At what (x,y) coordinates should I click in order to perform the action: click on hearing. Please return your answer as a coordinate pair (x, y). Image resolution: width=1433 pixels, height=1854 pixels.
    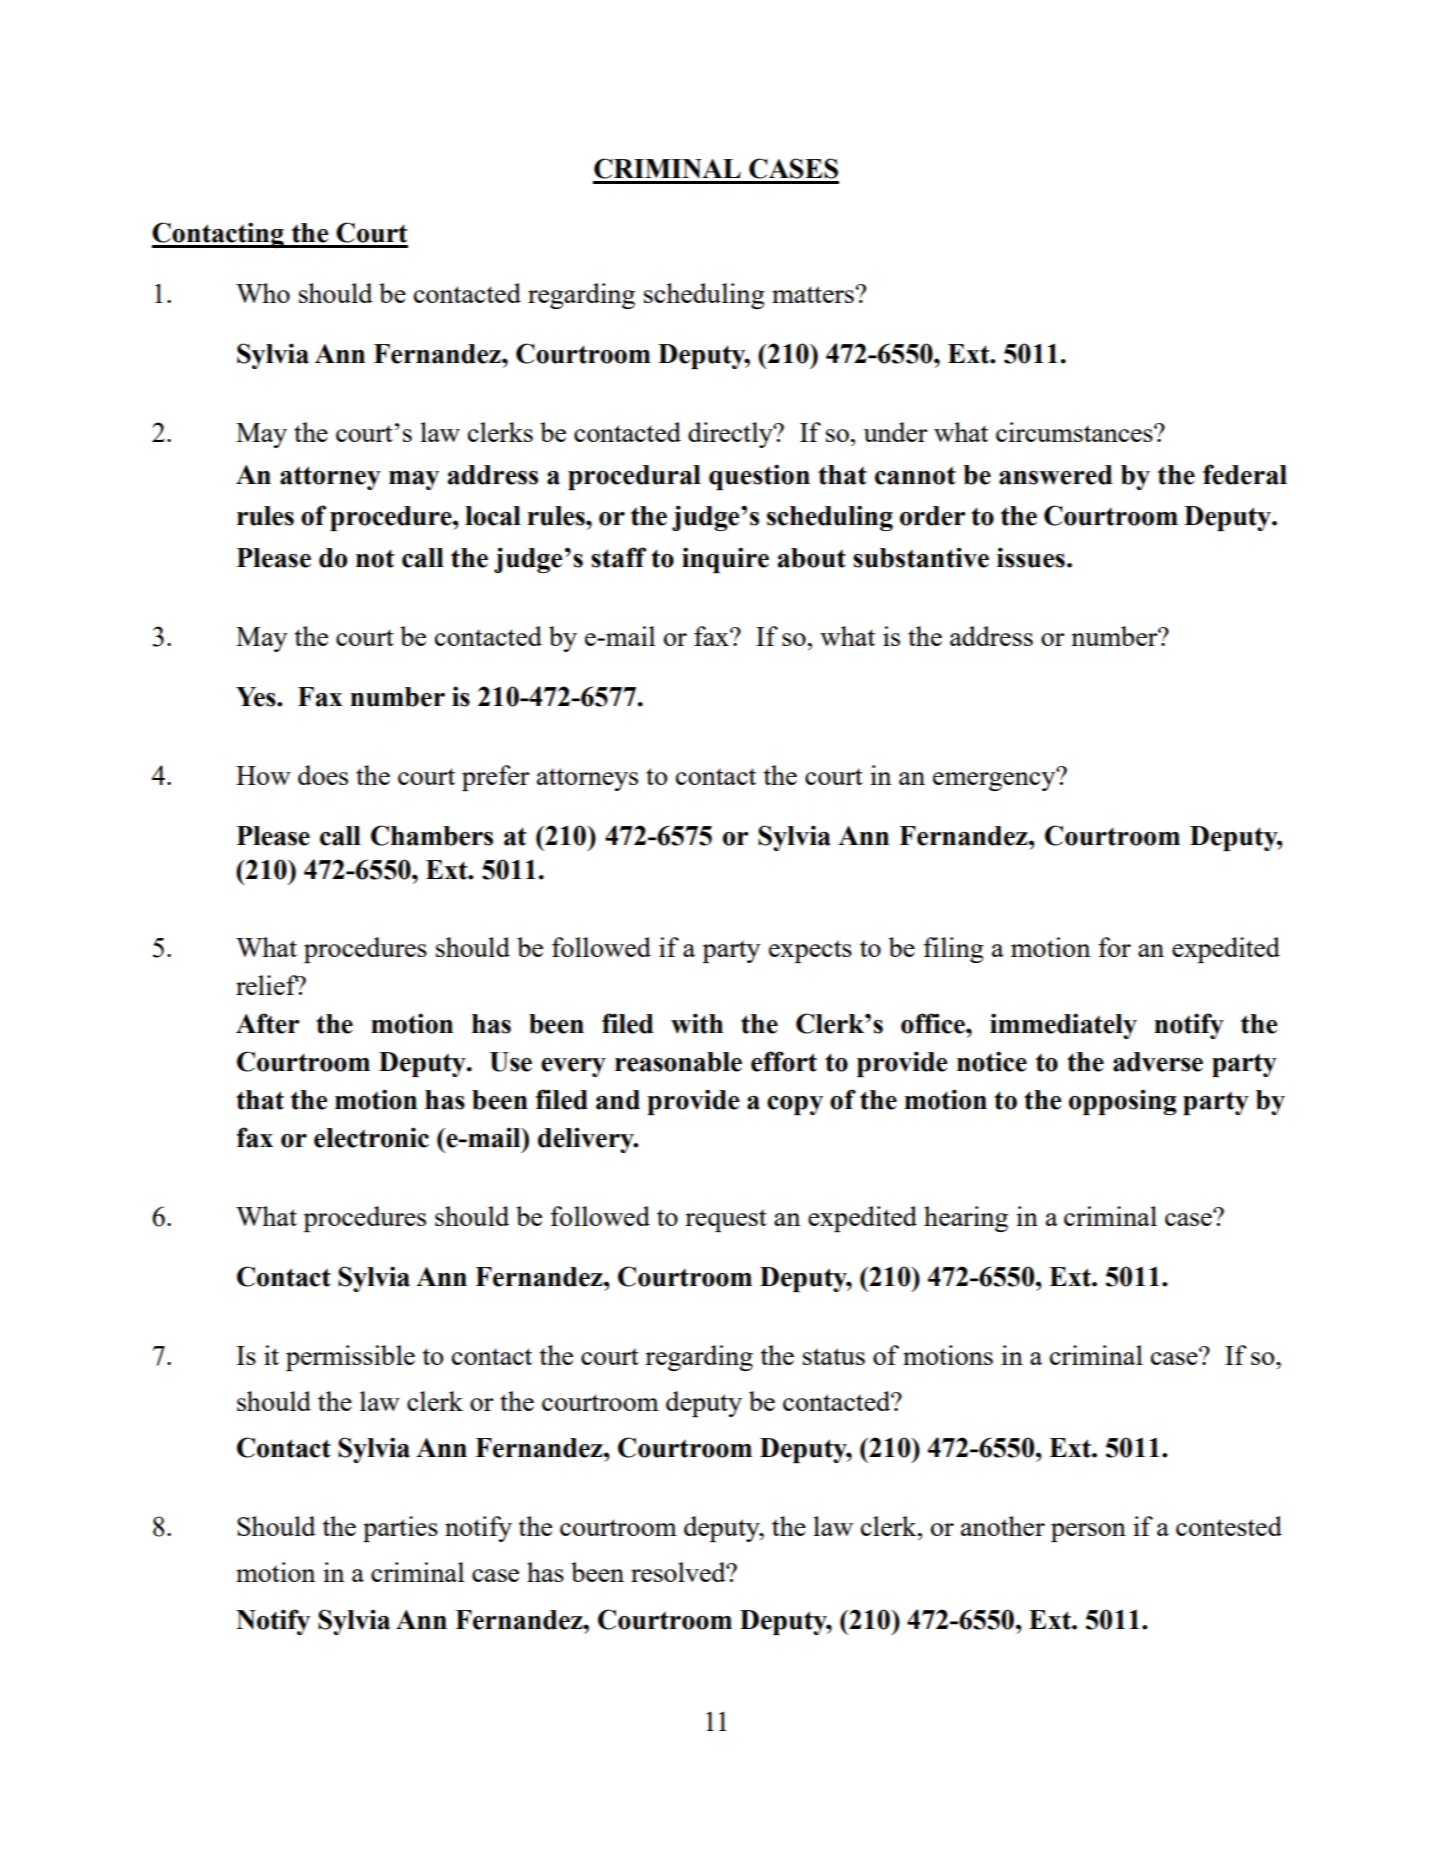
    Looking at the image, I should click on (966, 1219).
